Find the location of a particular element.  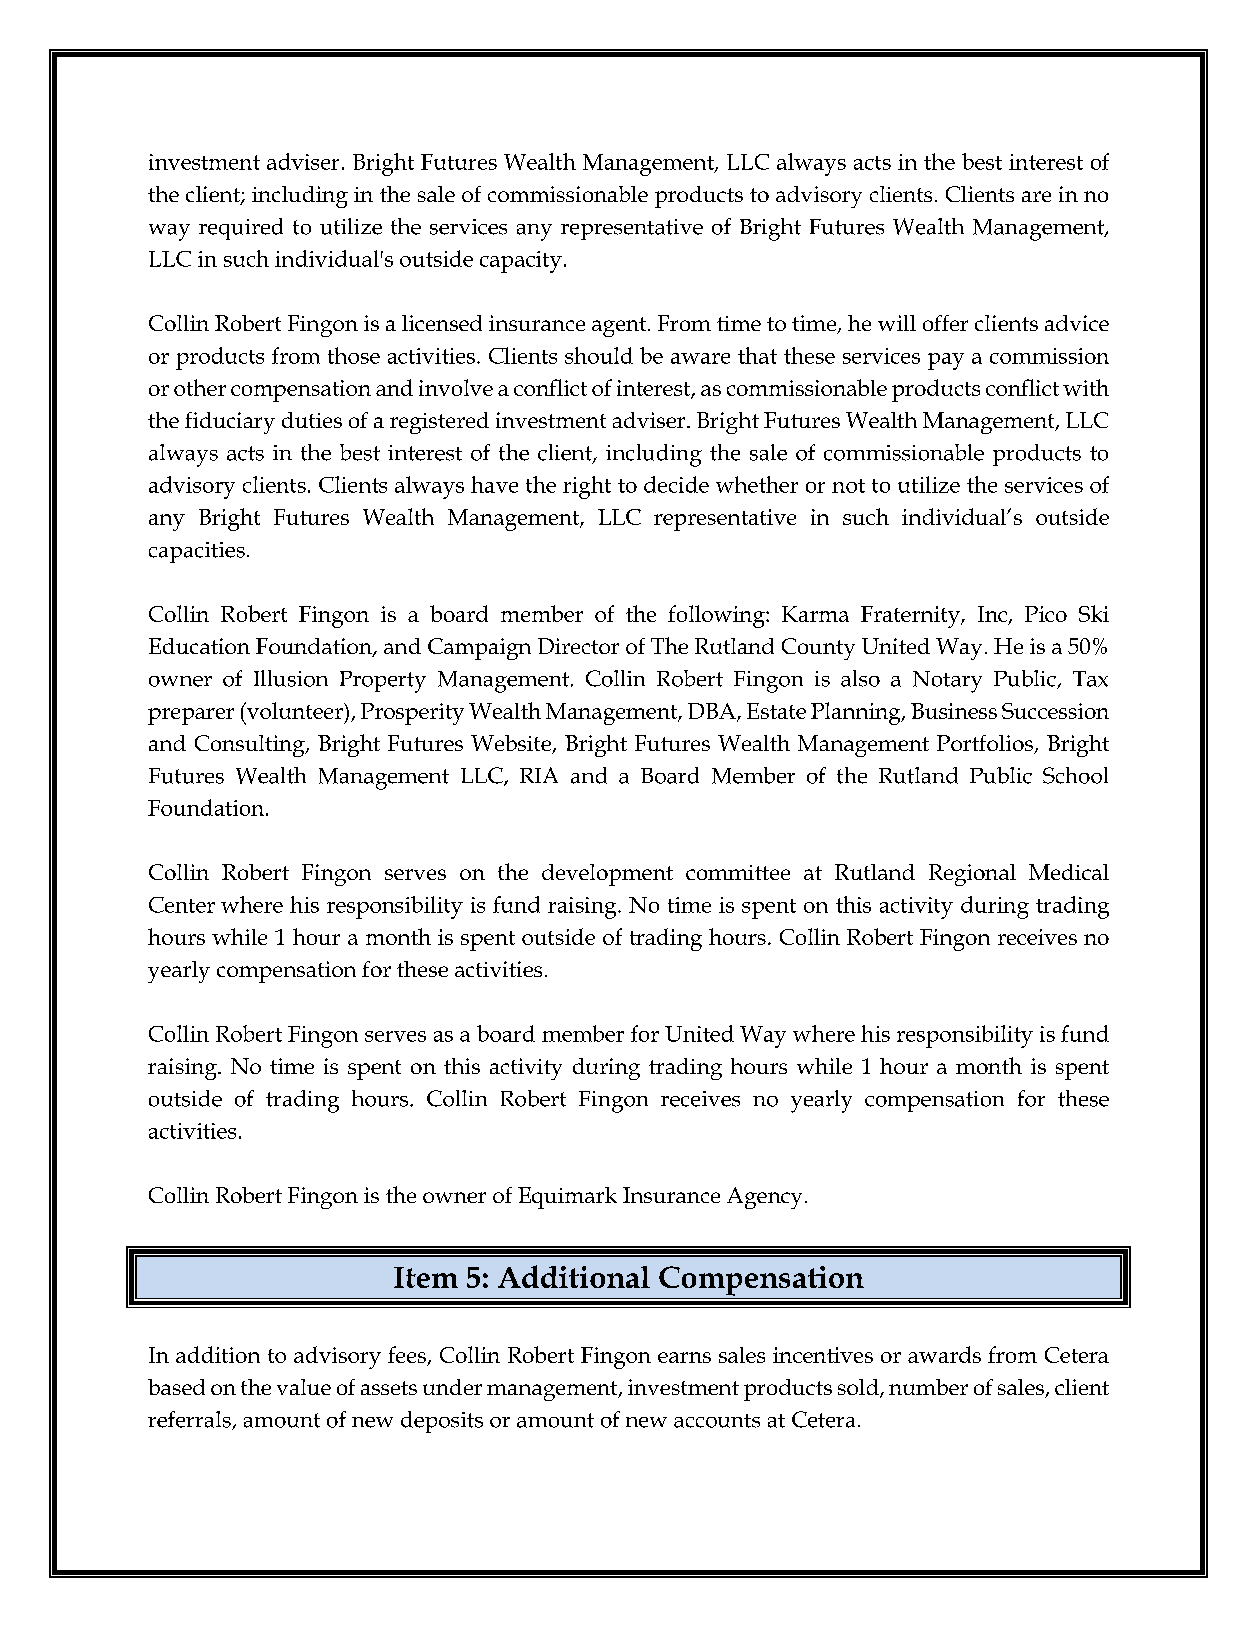

value is located at coordinates (304, 1387).
